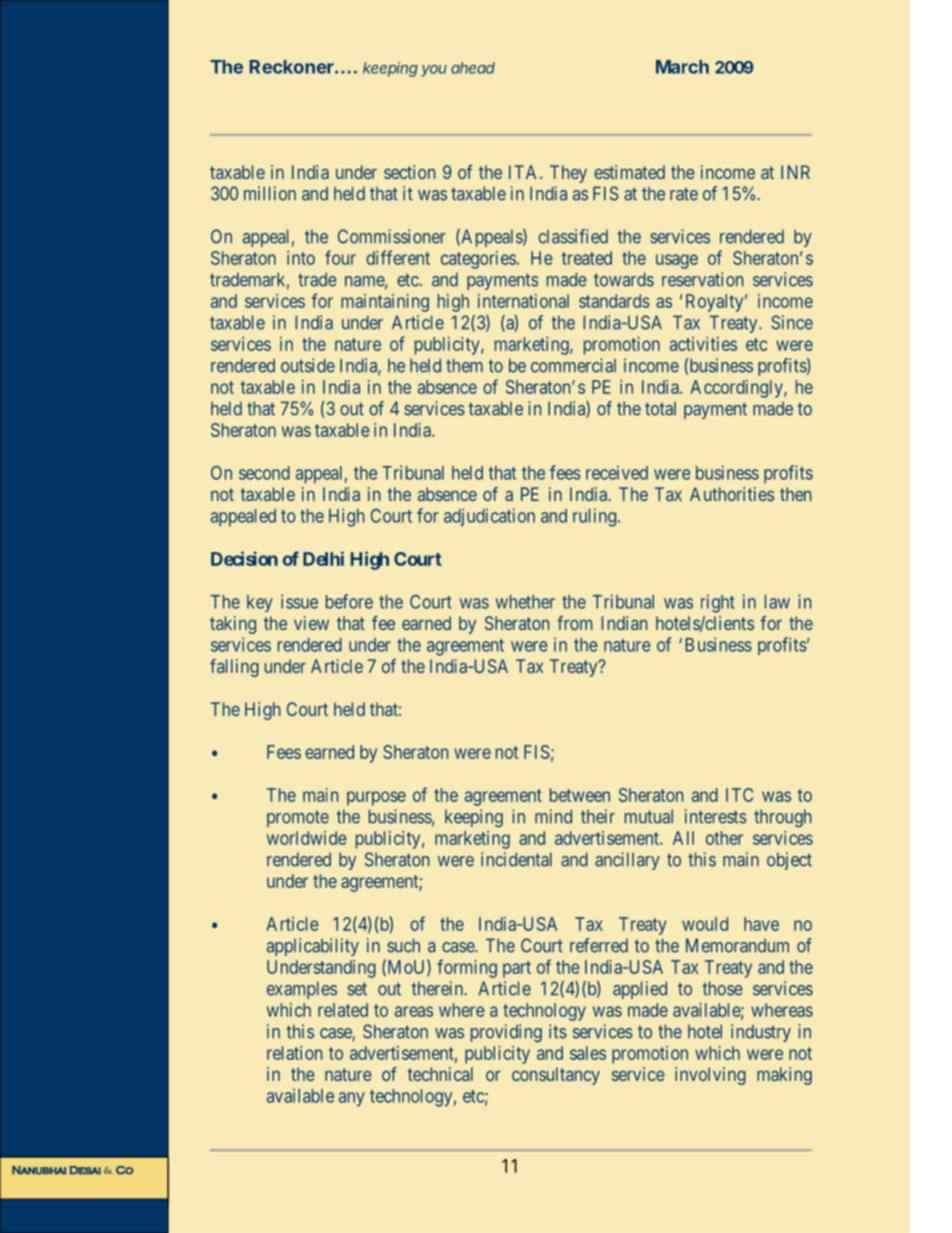 The width and height of the screenshot is (952, 1233). Describe the element at coordinates (718, 603) in the screenshot. I see `right` at that location.
